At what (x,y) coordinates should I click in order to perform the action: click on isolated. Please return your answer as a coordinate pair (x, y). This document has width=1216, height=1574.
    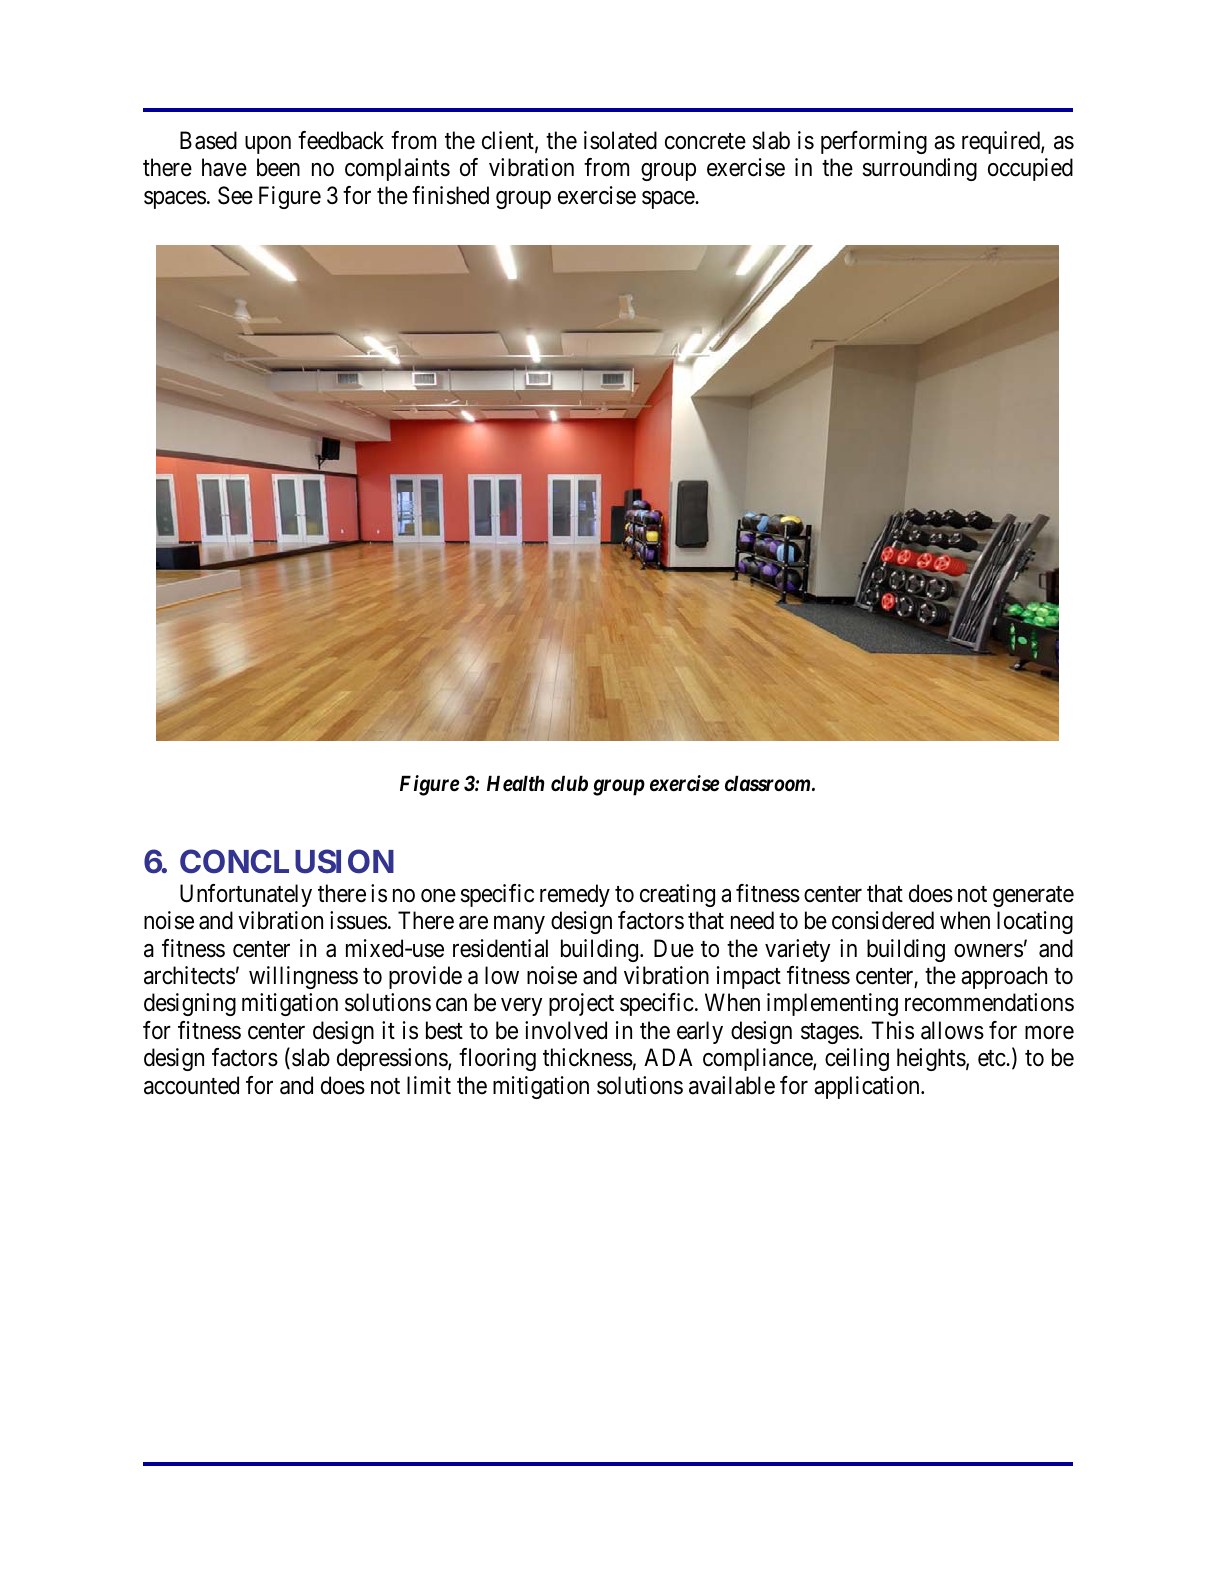
    Looking at the image, I should click on (620, 140).
